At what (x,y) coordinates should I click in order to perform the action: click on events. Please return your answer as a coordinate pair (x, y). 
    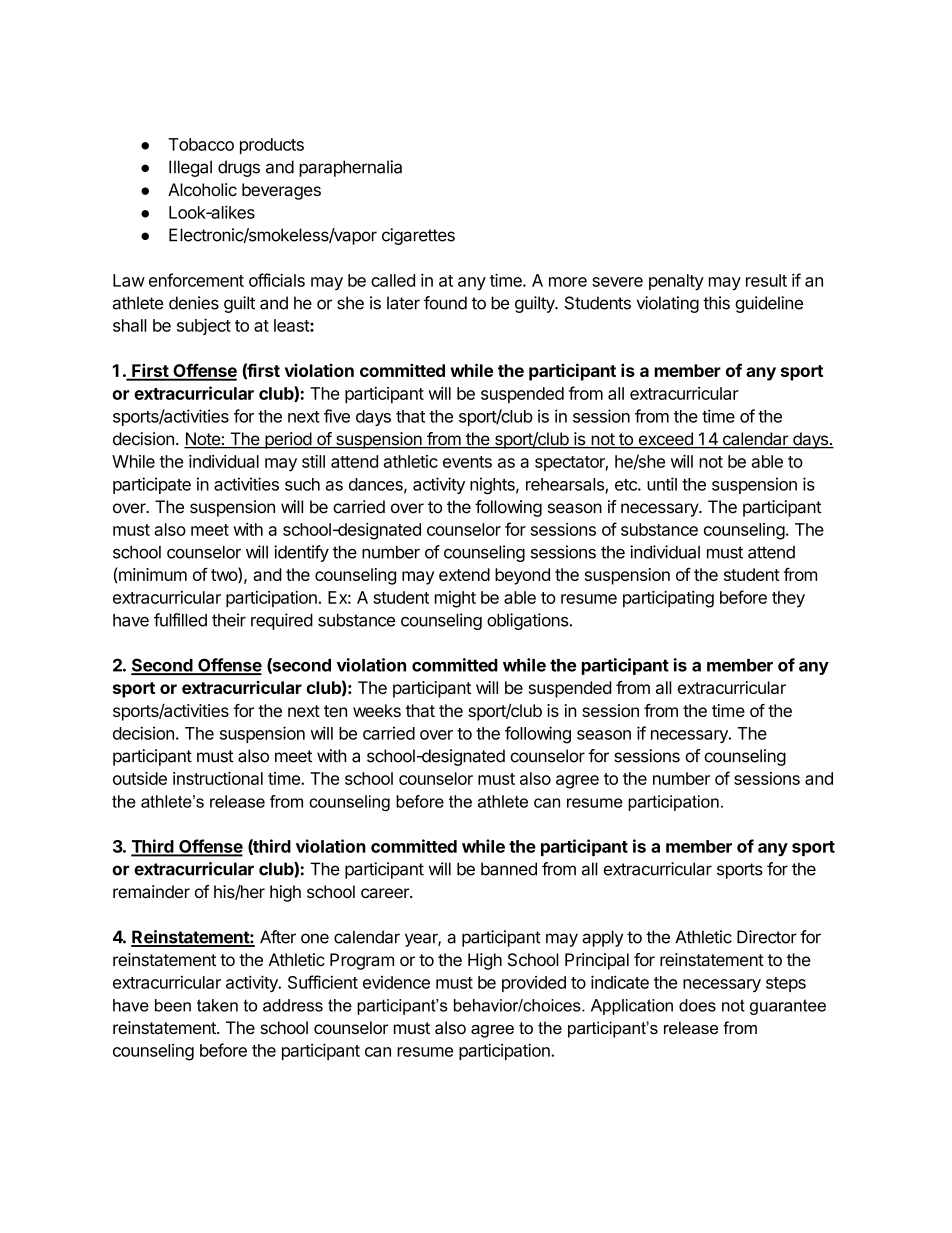
    Looking at the image, I should click on (467, 462).
